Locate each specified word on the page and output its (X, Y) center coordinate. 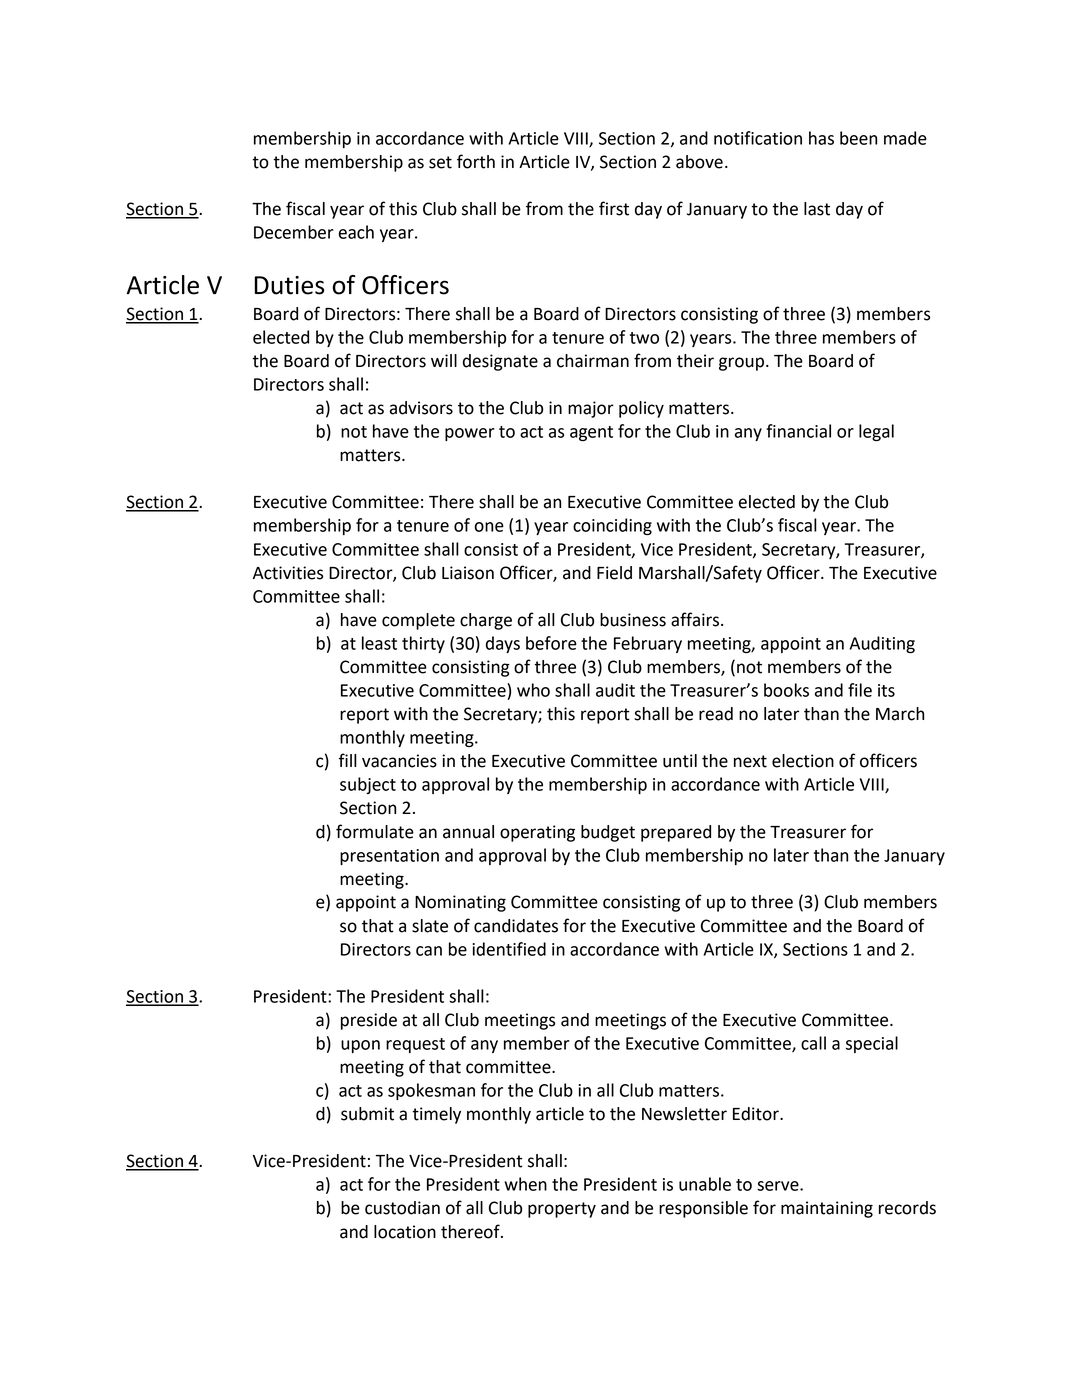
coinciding (612, 526)
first (614, 208)
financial (798, 431)
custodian (402, 1208)
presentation (389, 857)
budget (608, 833)
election (803, 761)
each (356, 232)
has (821, 138)
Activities (288, 573)
